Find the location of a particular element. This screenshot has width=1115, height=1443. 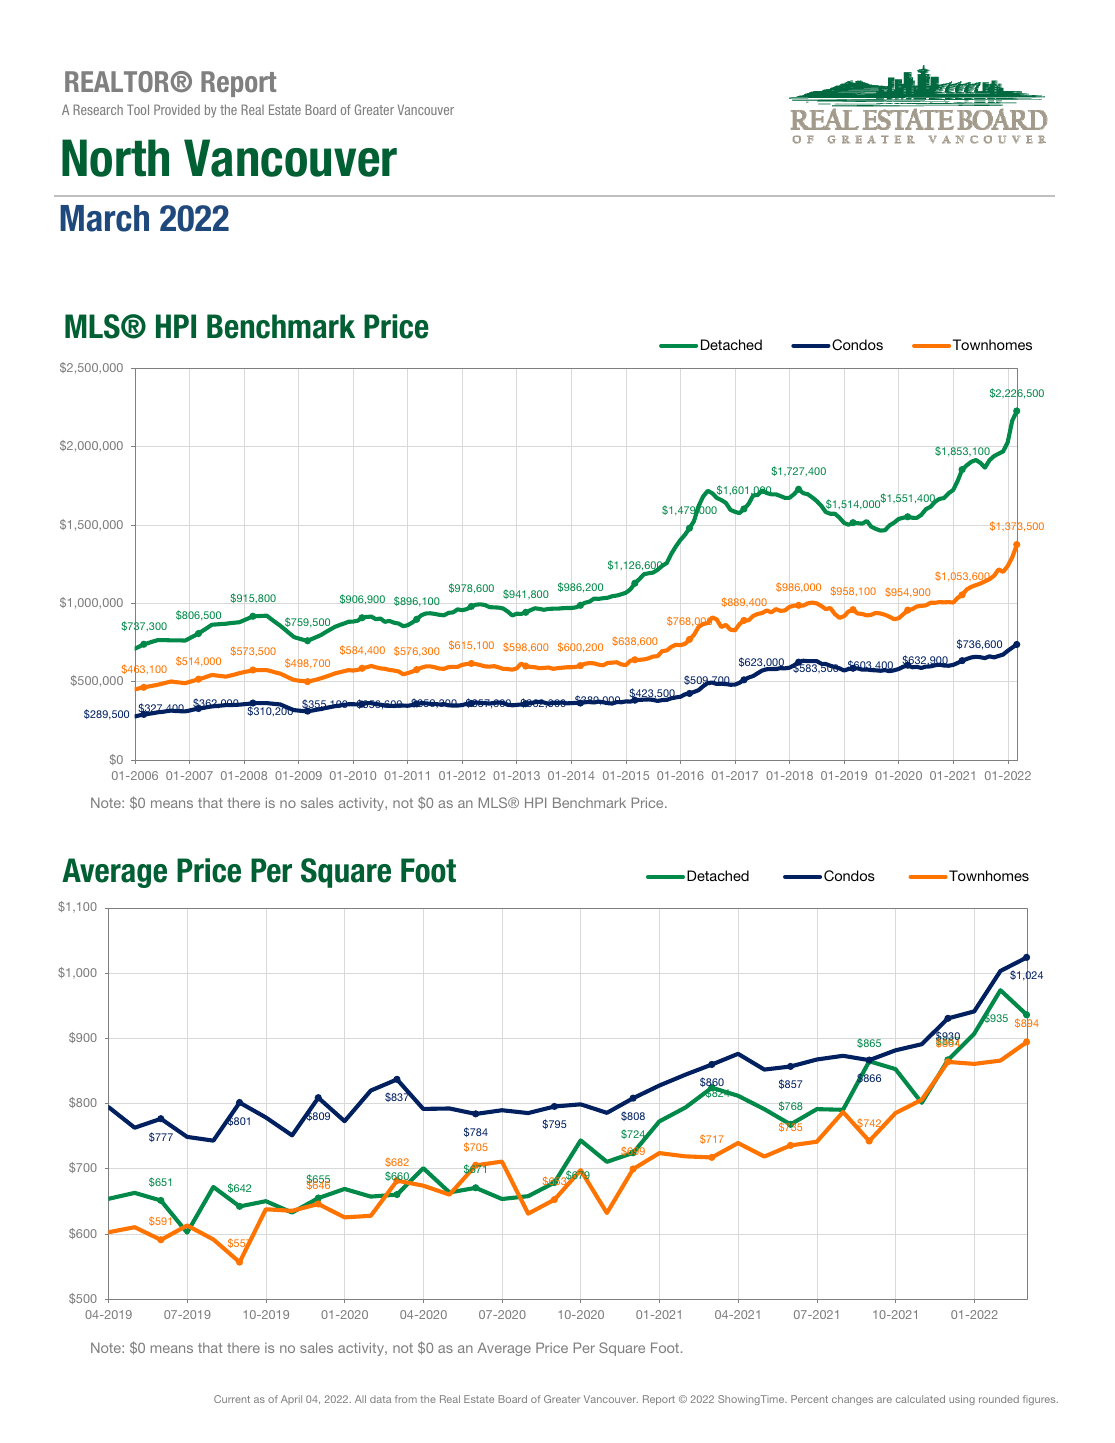

data is located at coordinates (380, 1399).
